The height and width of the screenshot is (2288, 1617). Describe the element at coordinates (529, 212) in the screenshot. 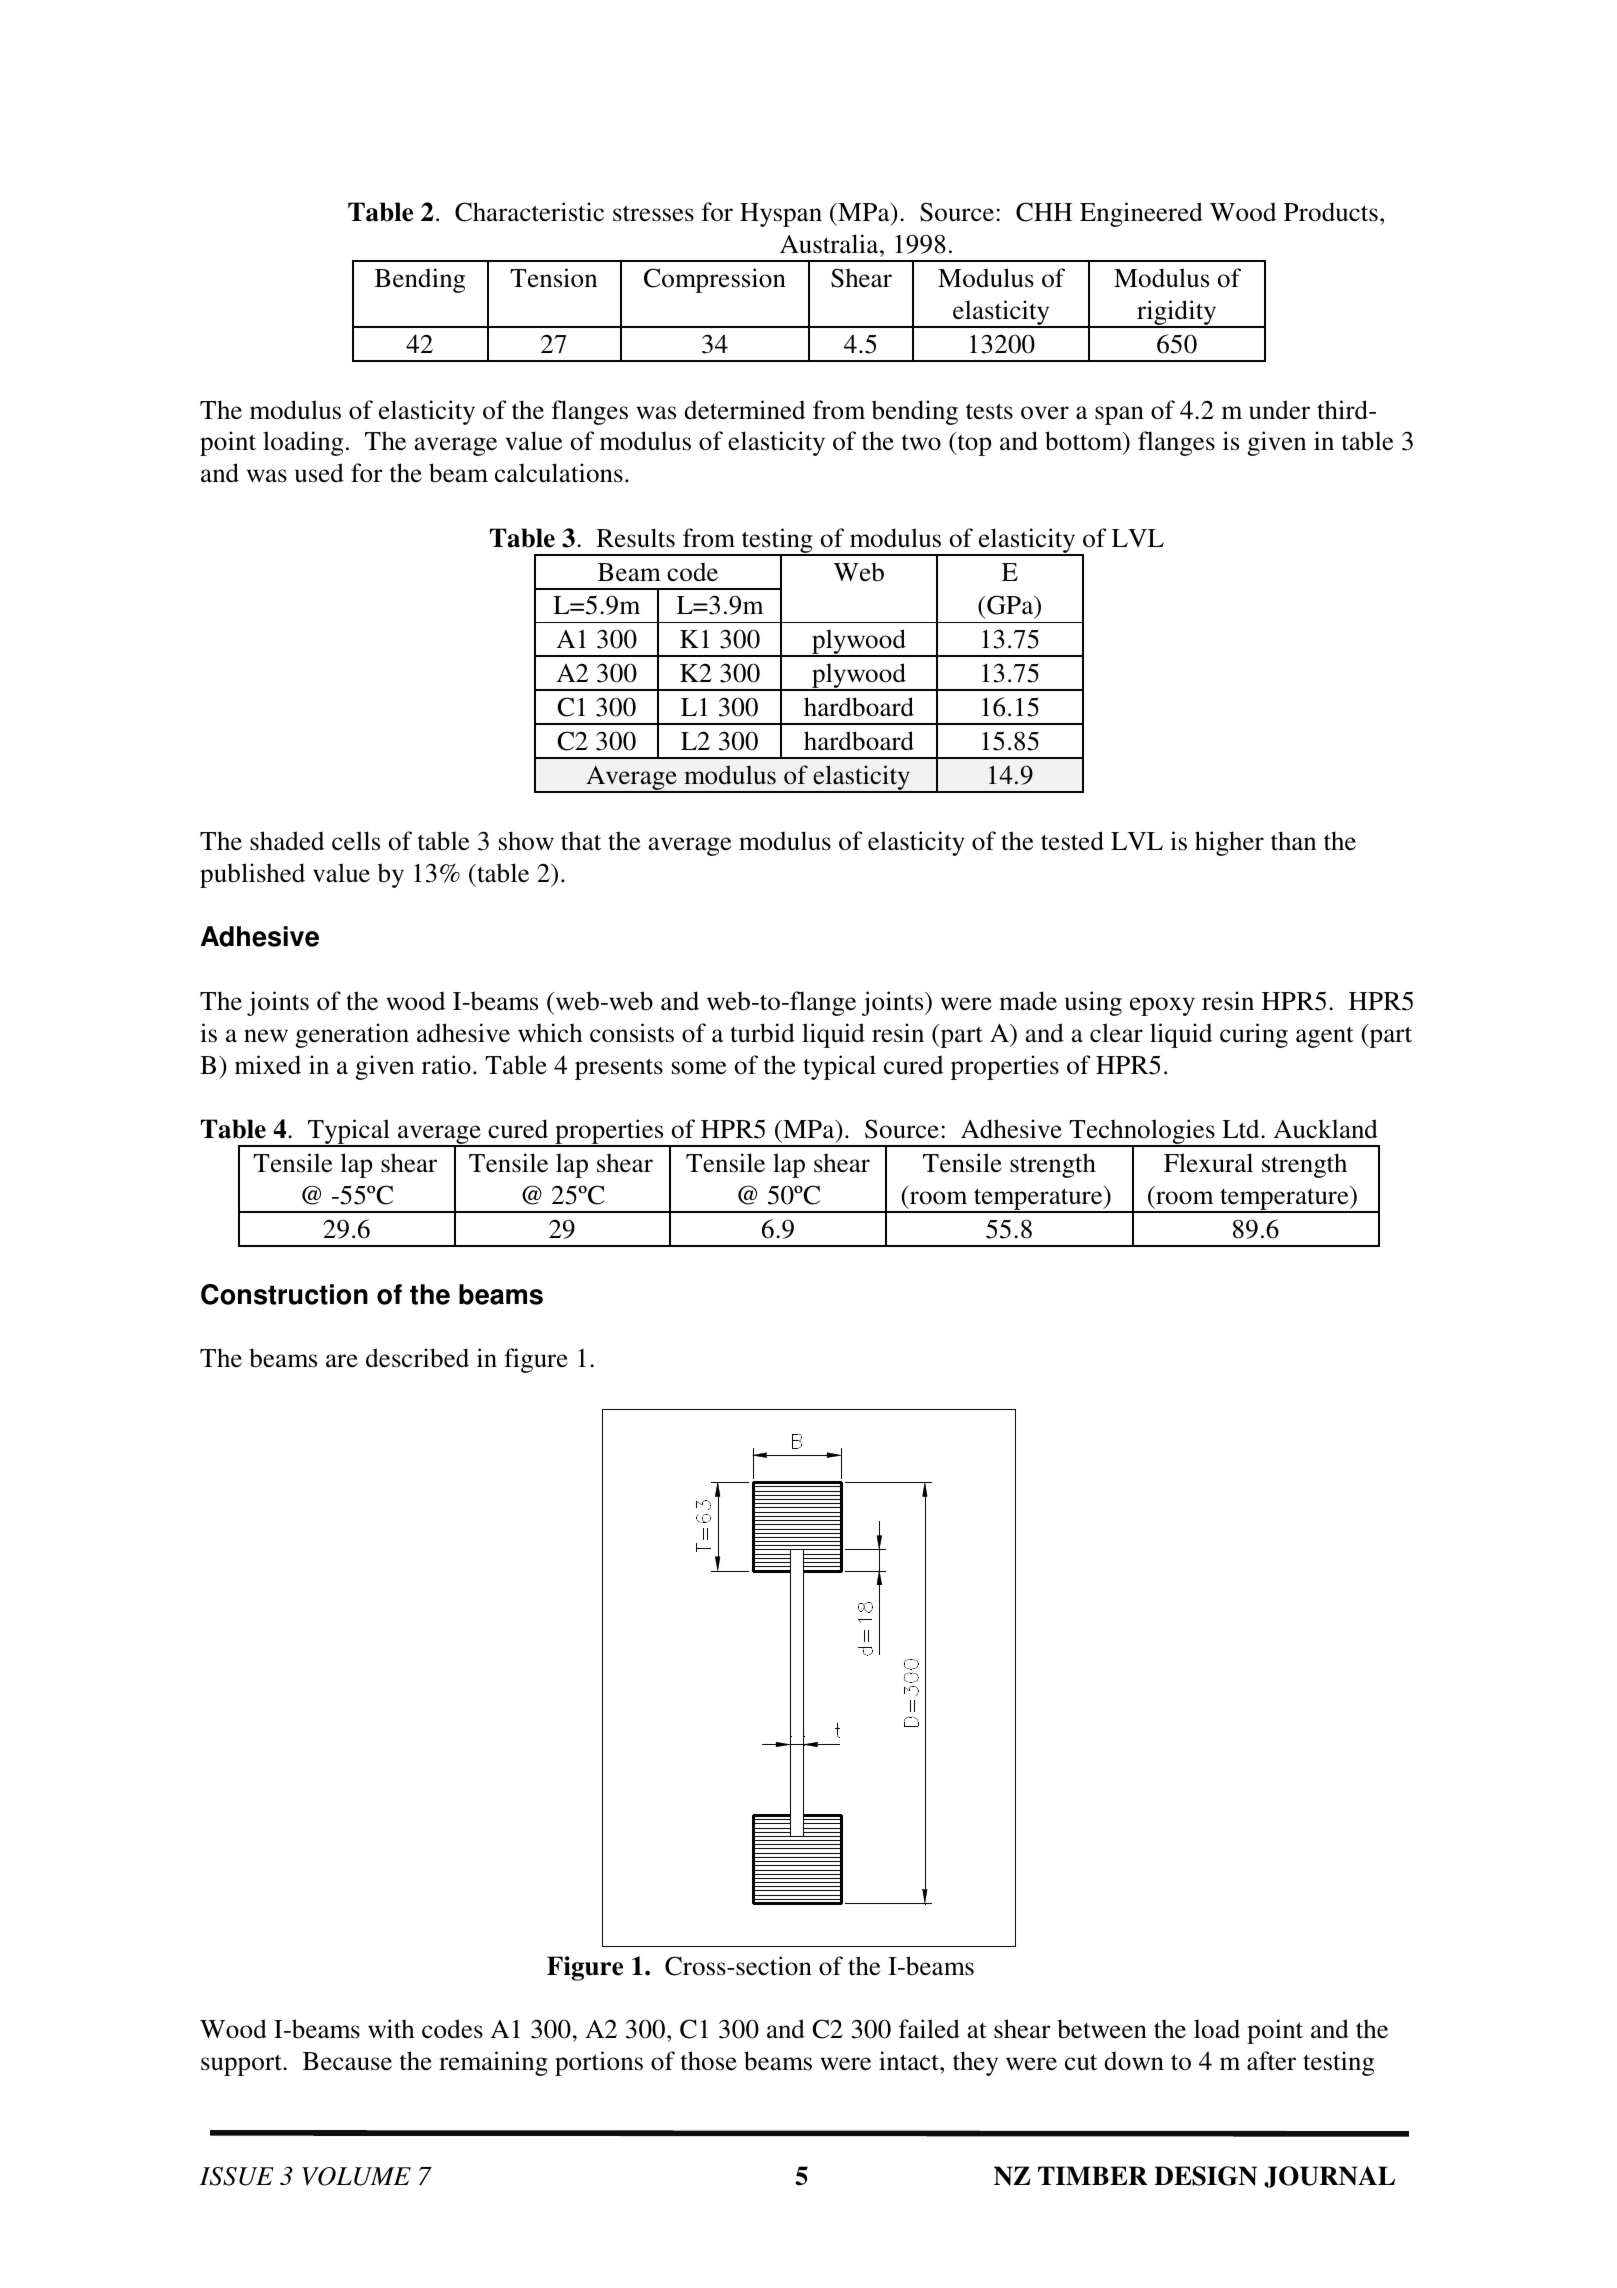

I see `Characteristic` at that location.
